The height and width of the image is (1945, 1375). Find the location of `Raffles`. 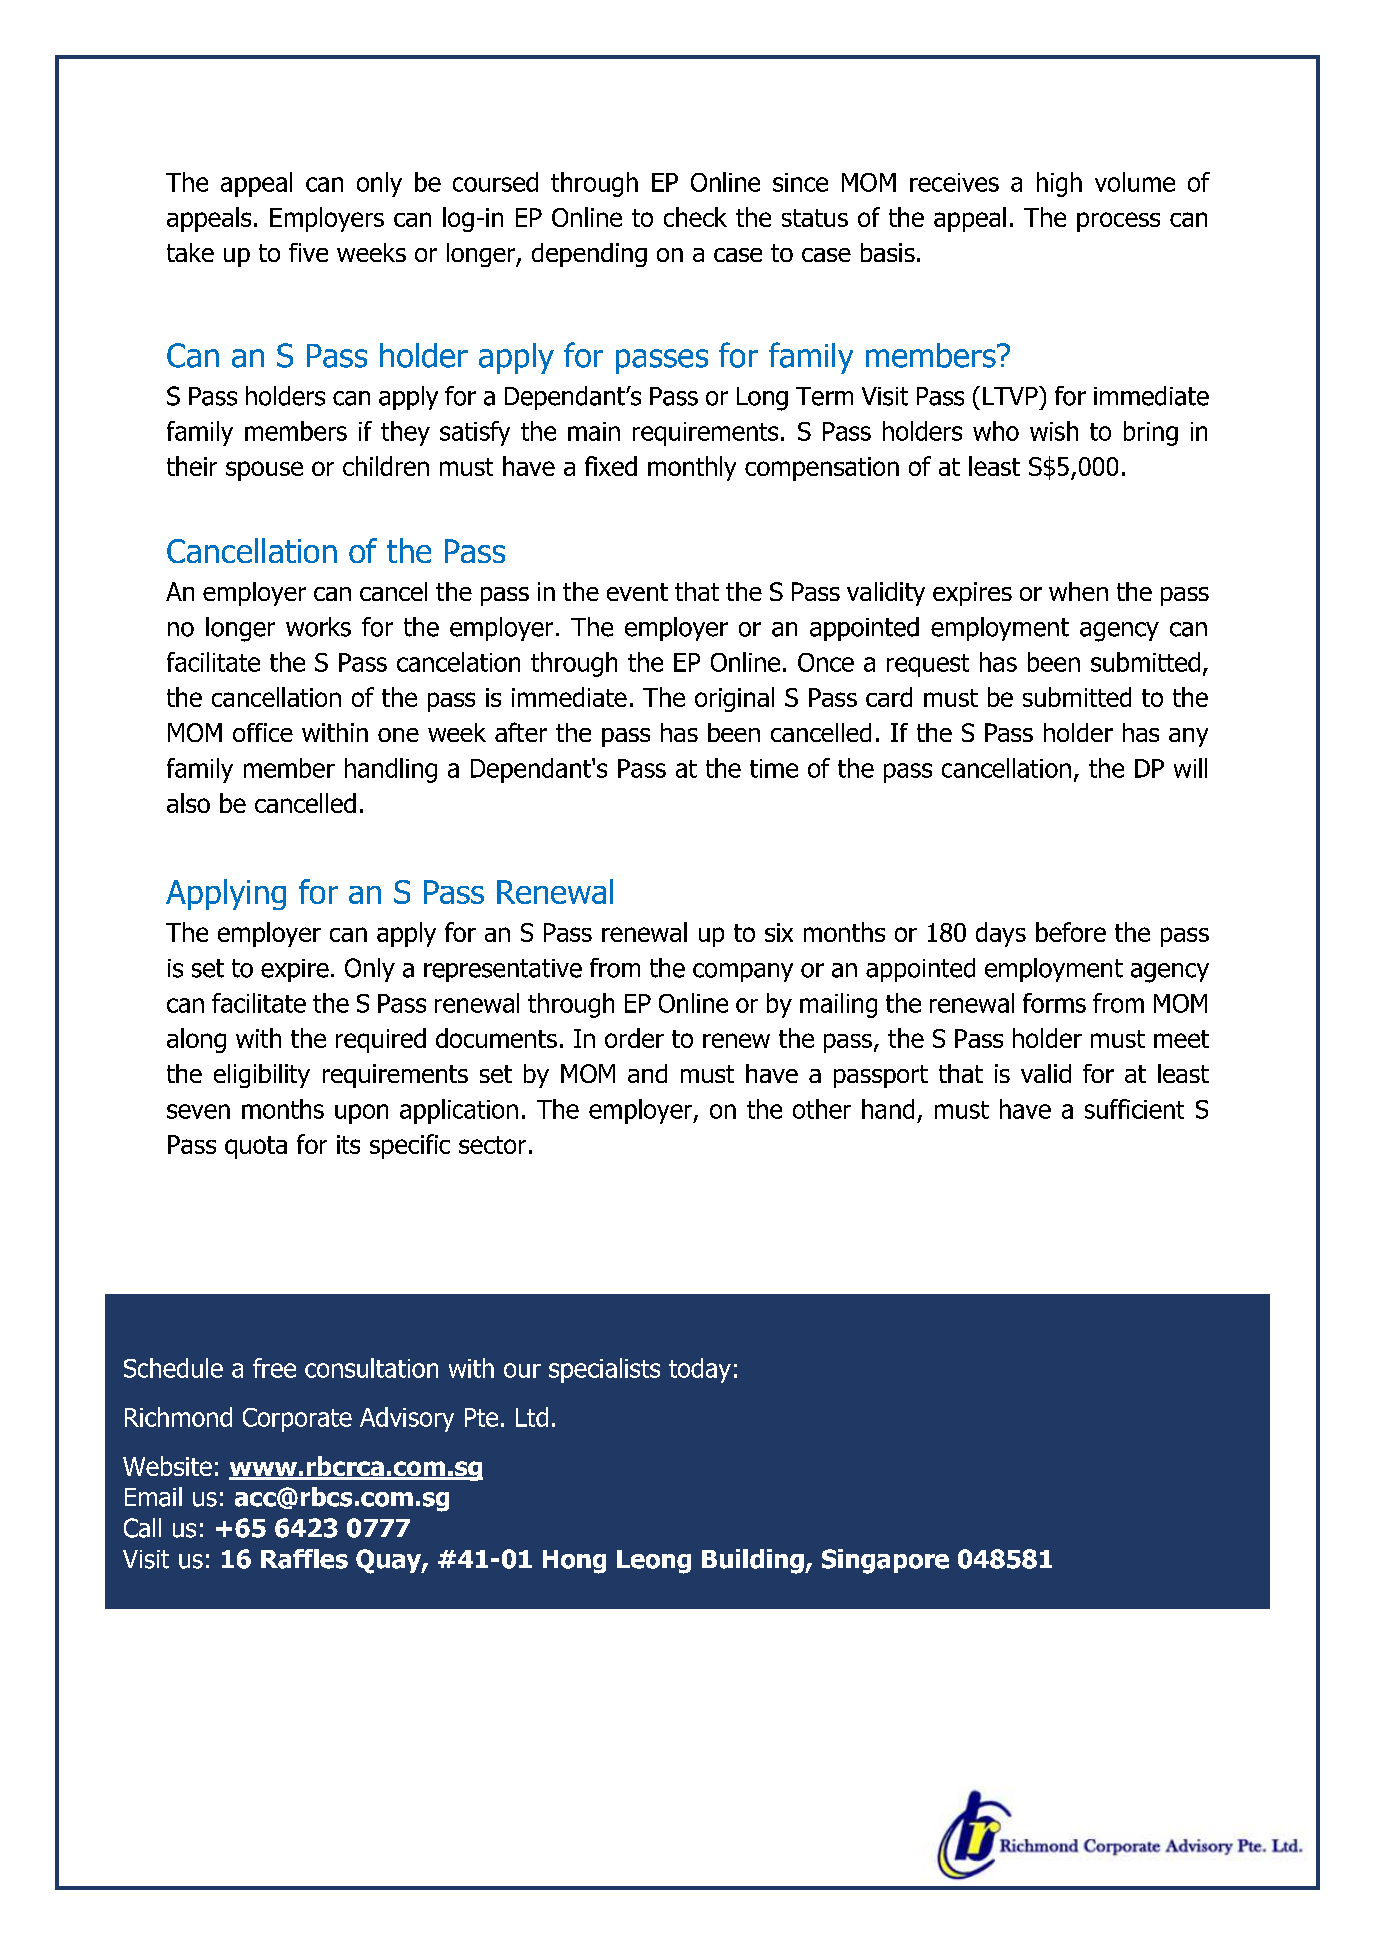

Raffles is located at coordinates (304, 1559).
